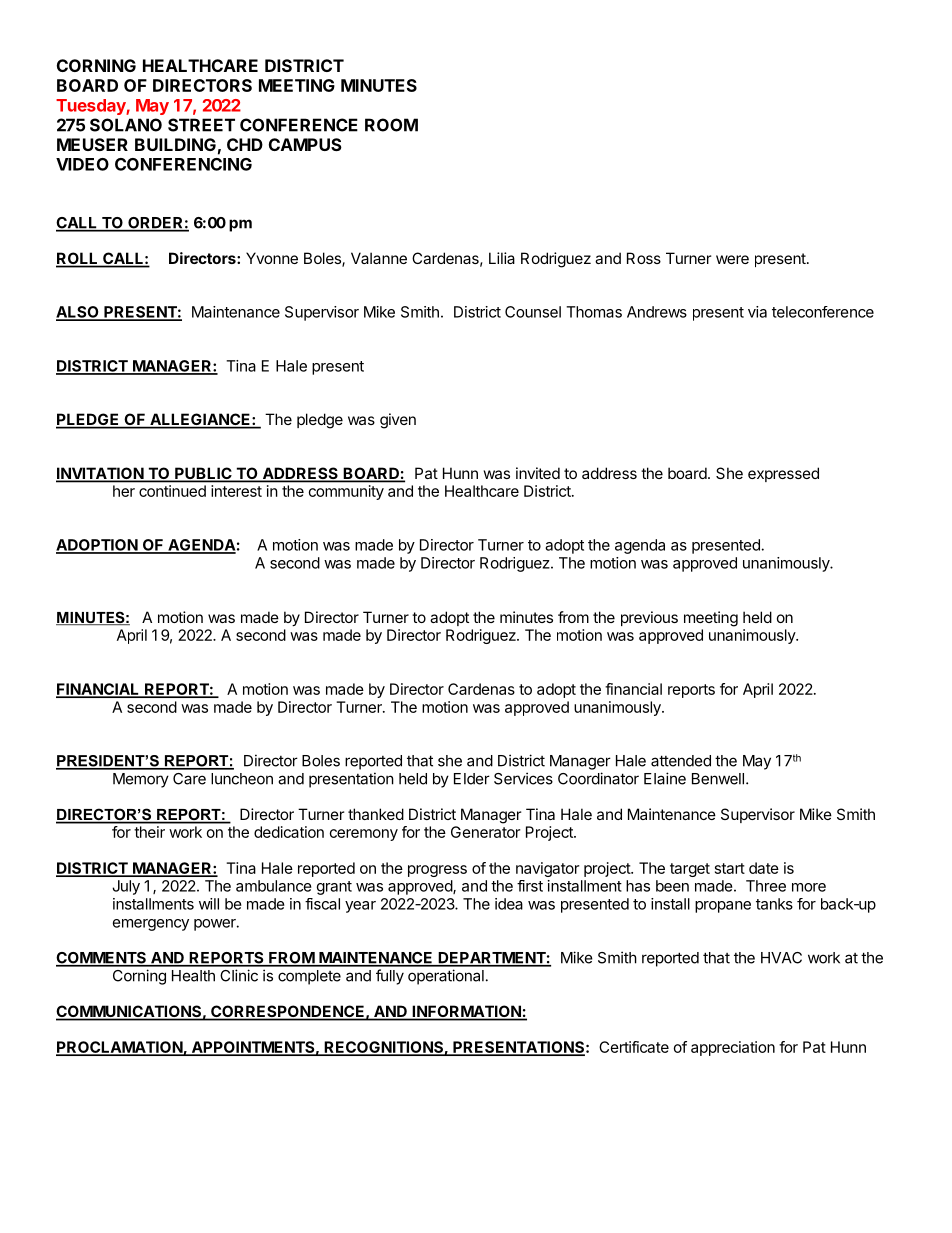 This document has height=1233, width=952. What do you see at coordinates (391, 125) in the document?
I see `ROOM` at bounding box center [391, 125].
